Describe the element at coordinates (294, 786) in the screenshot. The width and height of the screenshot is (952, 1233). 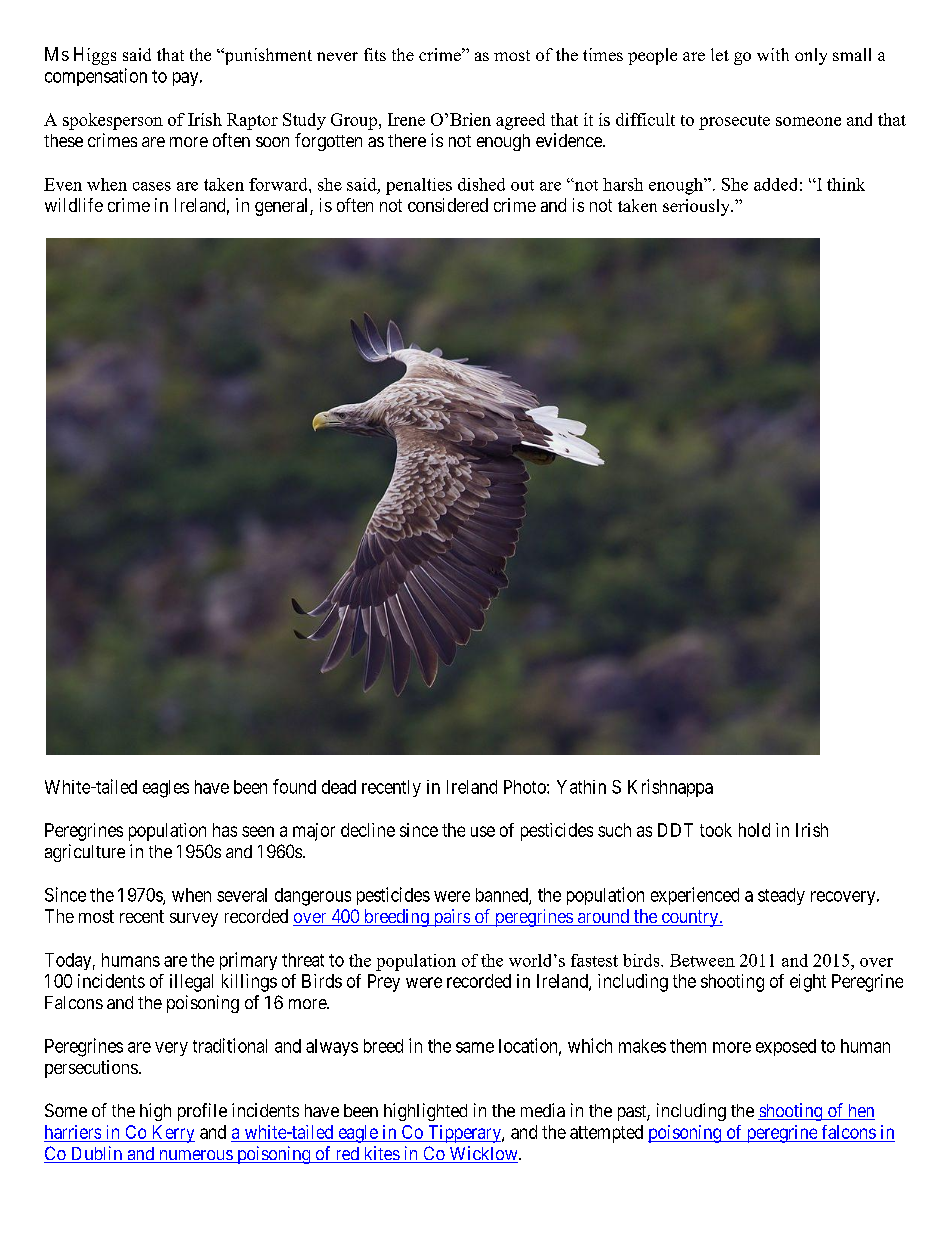
I see `found` at that location.
